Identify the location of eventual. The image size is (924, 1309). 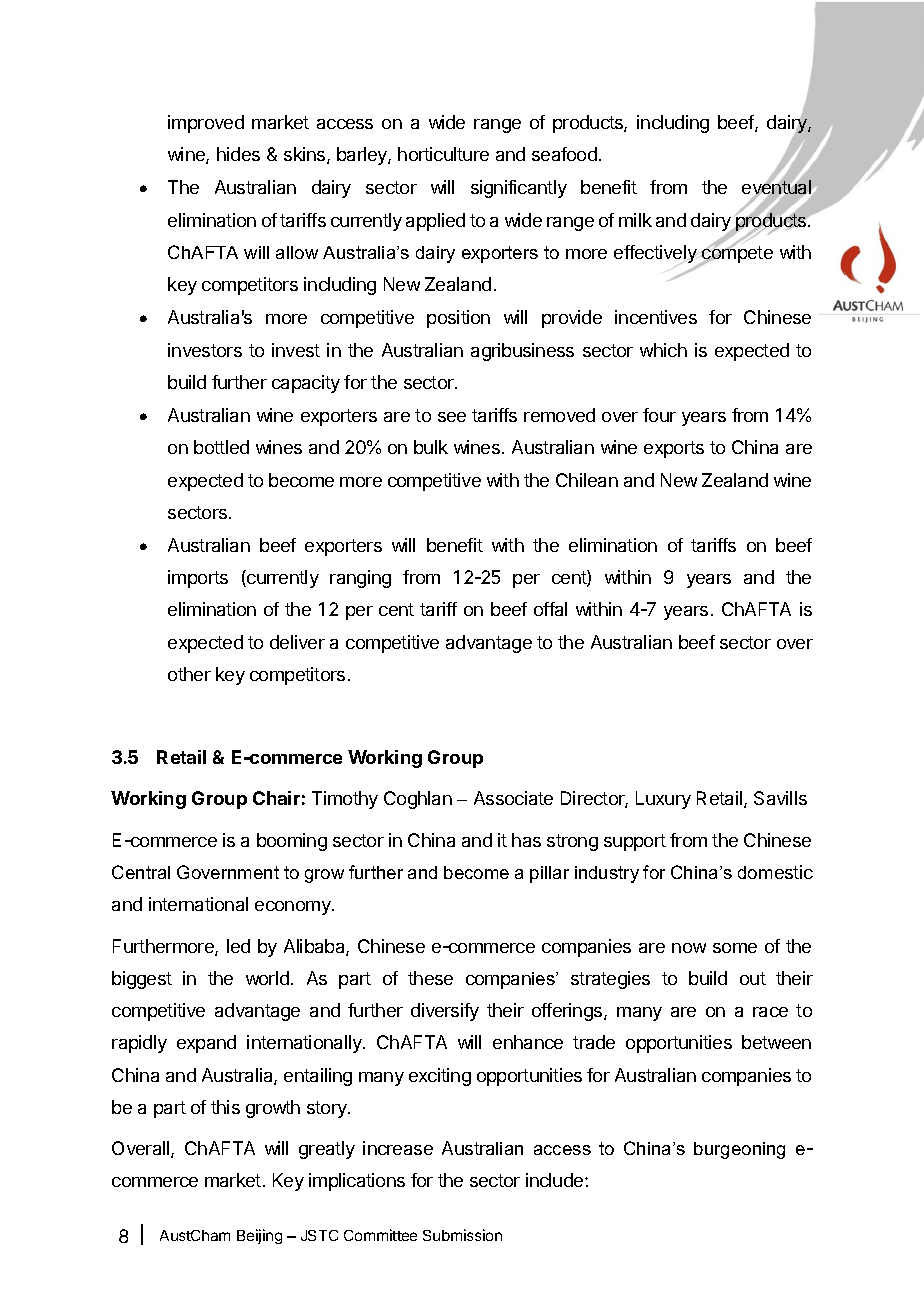
(776, 187).
